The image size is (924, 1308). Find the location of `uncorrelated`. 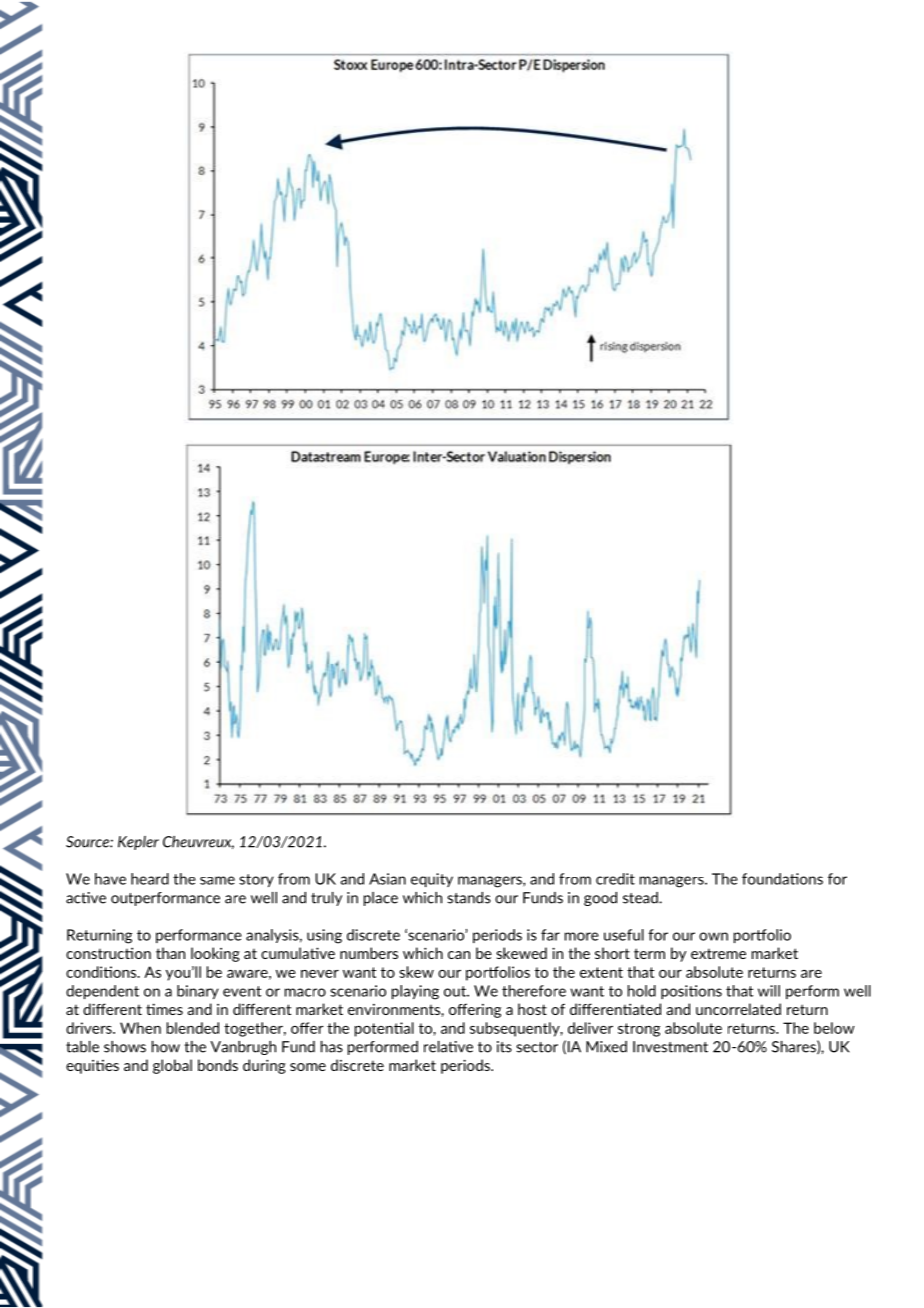

uncorrelated is located at coordinates (738, 1009).
